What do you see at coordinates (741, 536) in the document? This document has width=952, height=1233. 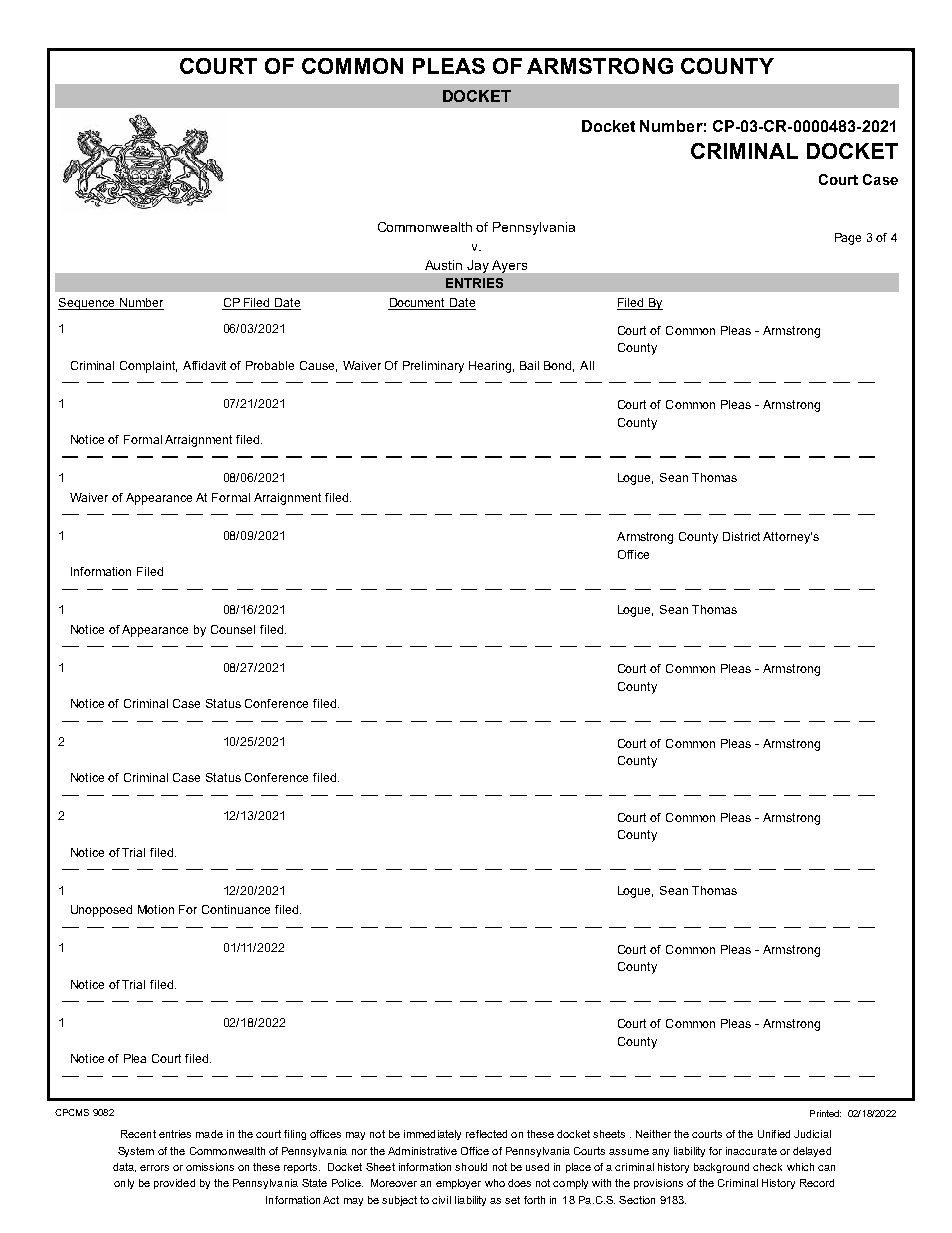 I see `District` at bounding box center [741, 536].
